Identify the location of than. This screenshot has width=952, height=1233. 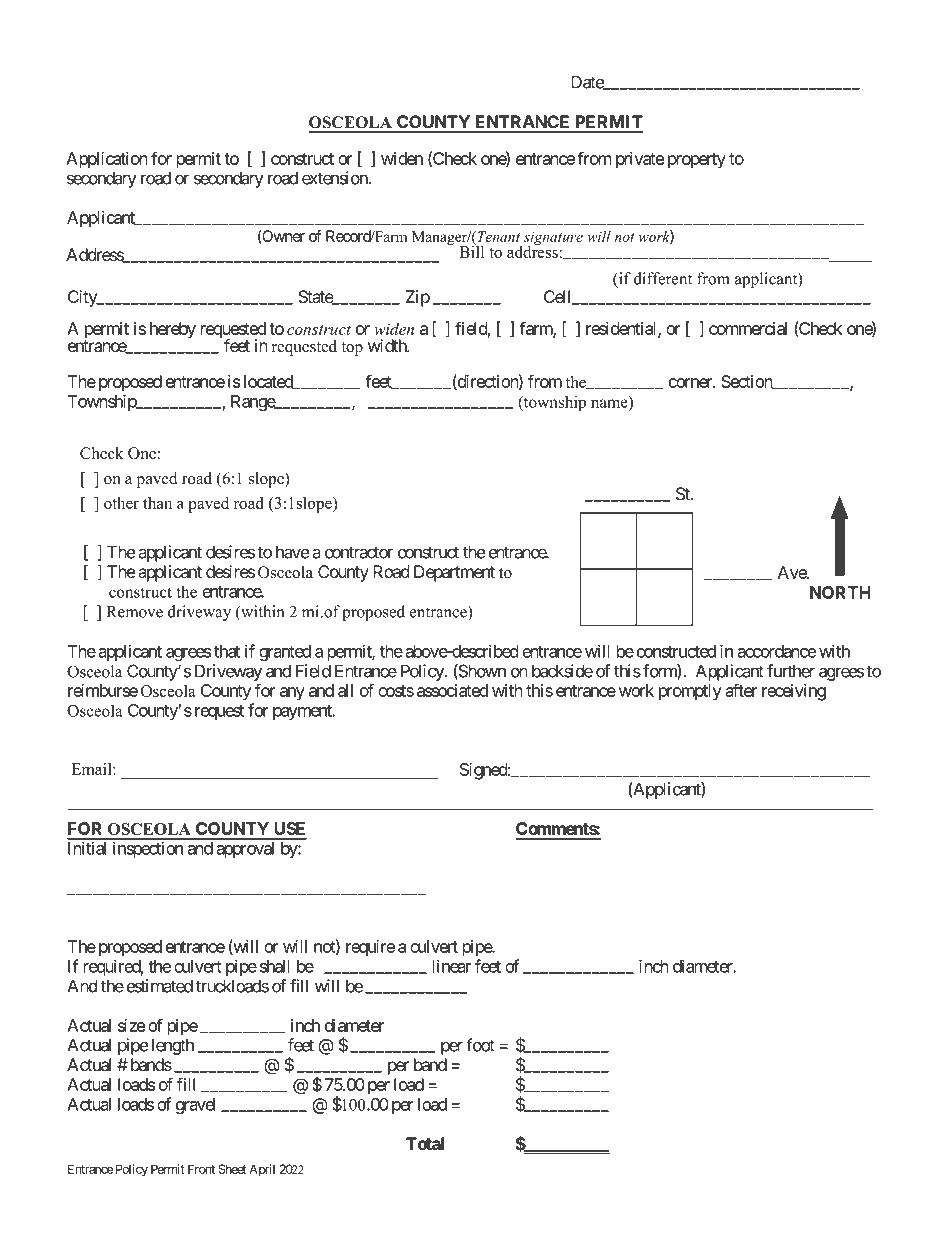
(157, 503).
